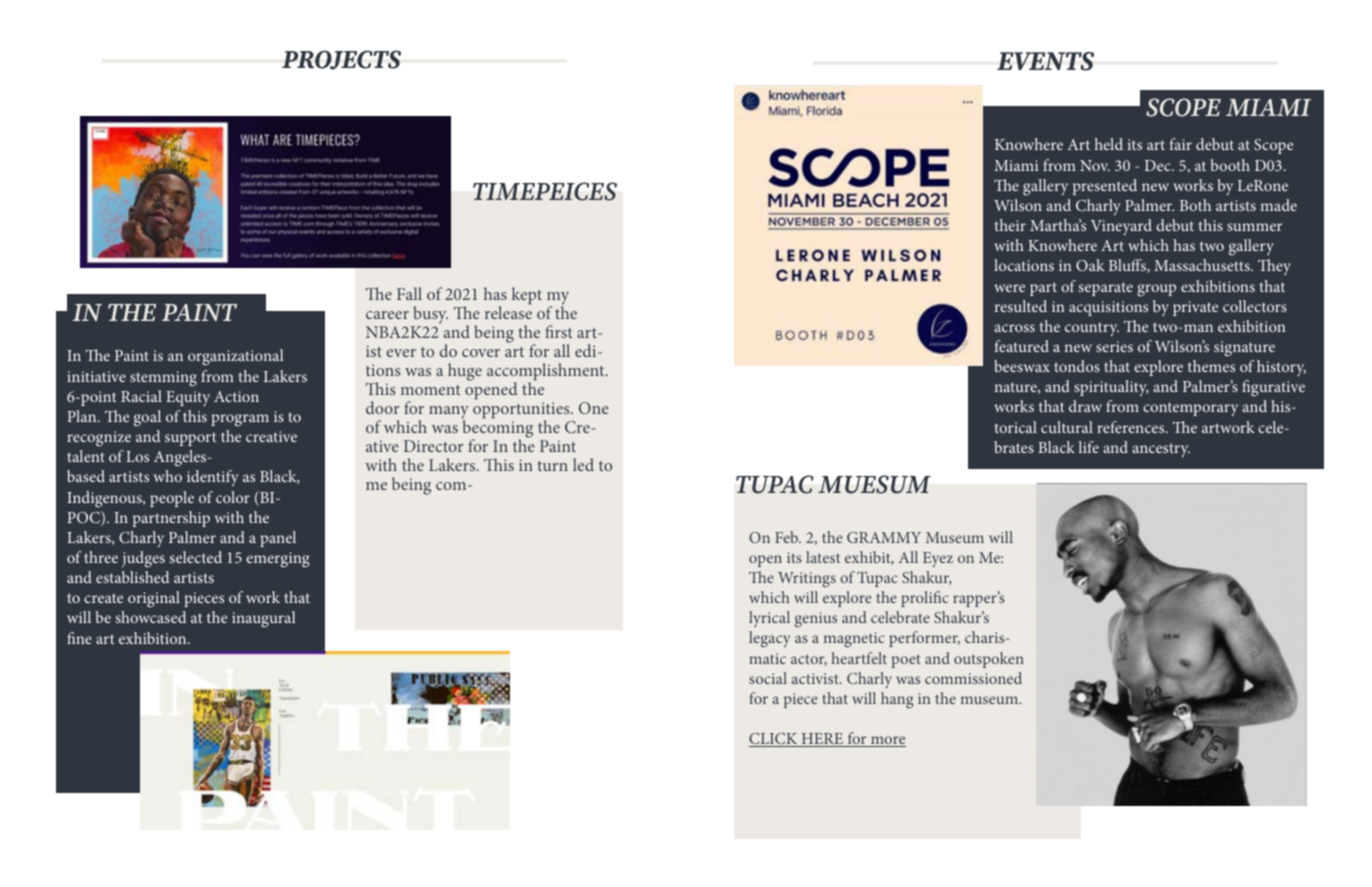 The height and width of the screenshot is (887, 1372). Describe the element at coordinates (341, 60) in the screenshot. I see `PROJECTS` at that location.
